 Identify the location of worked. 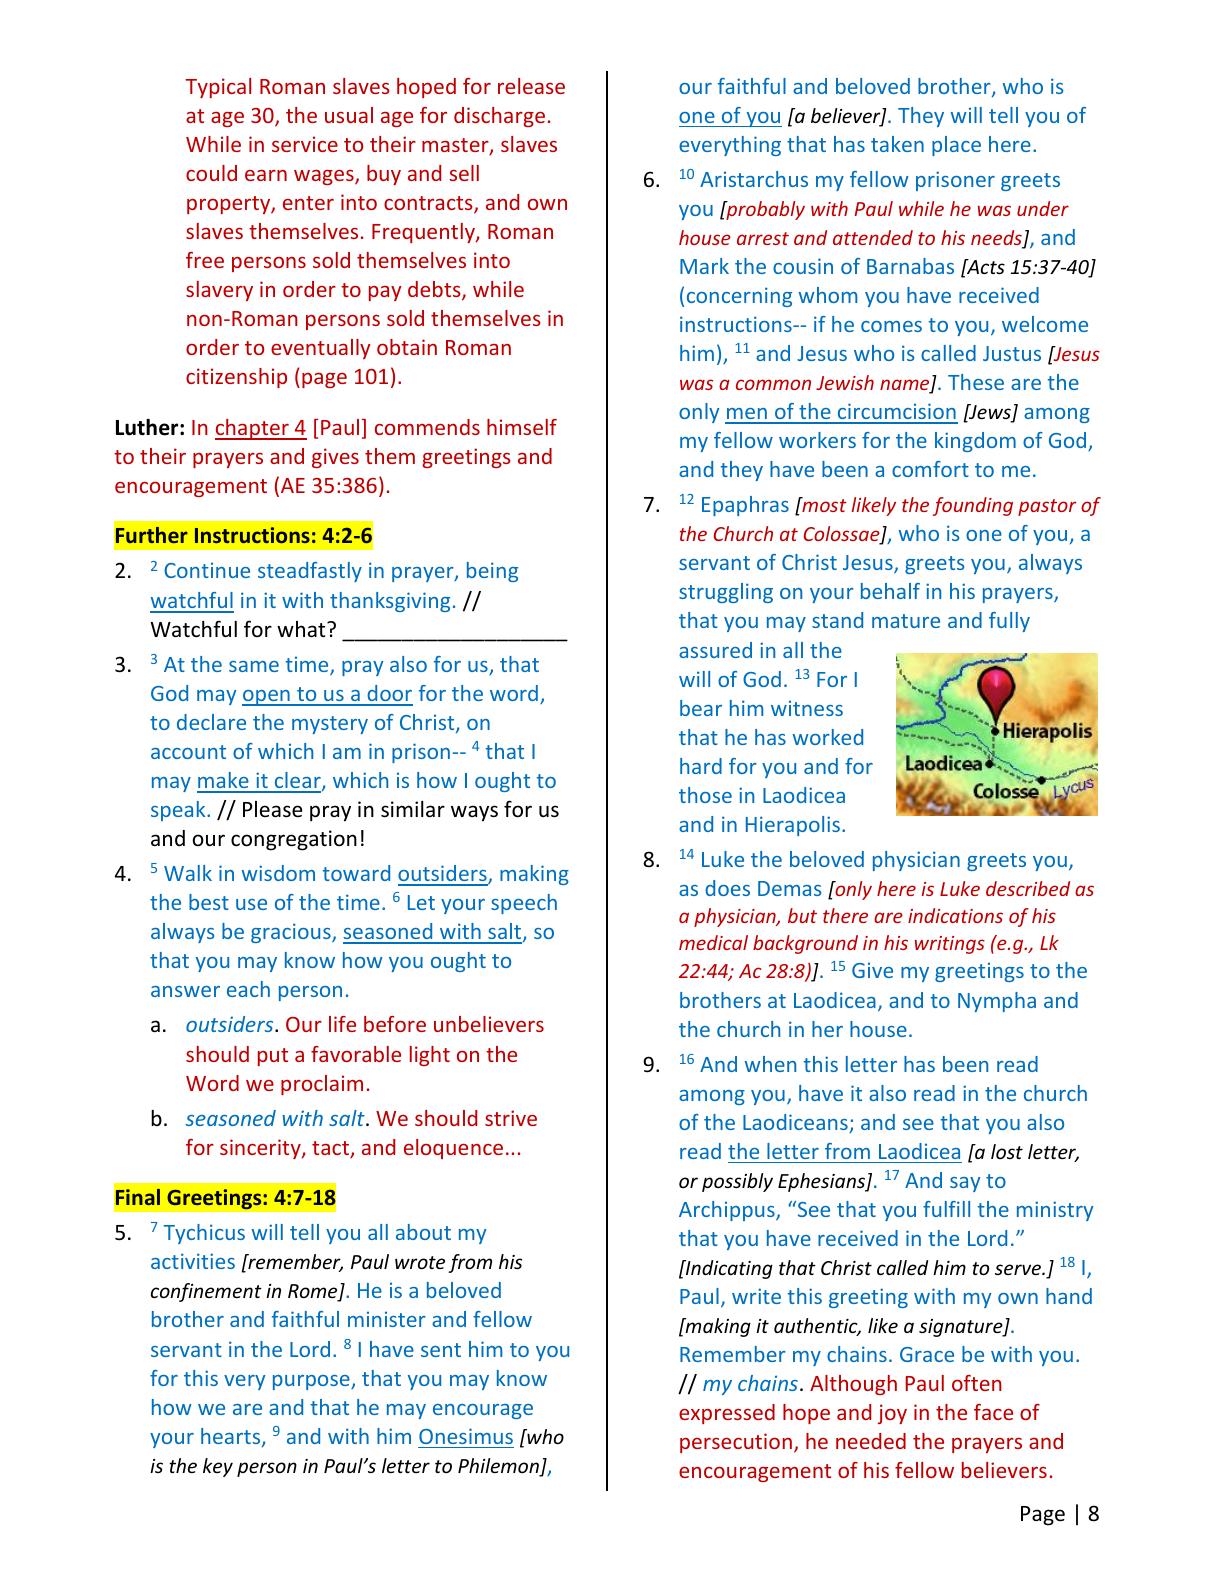
(828, 737).
